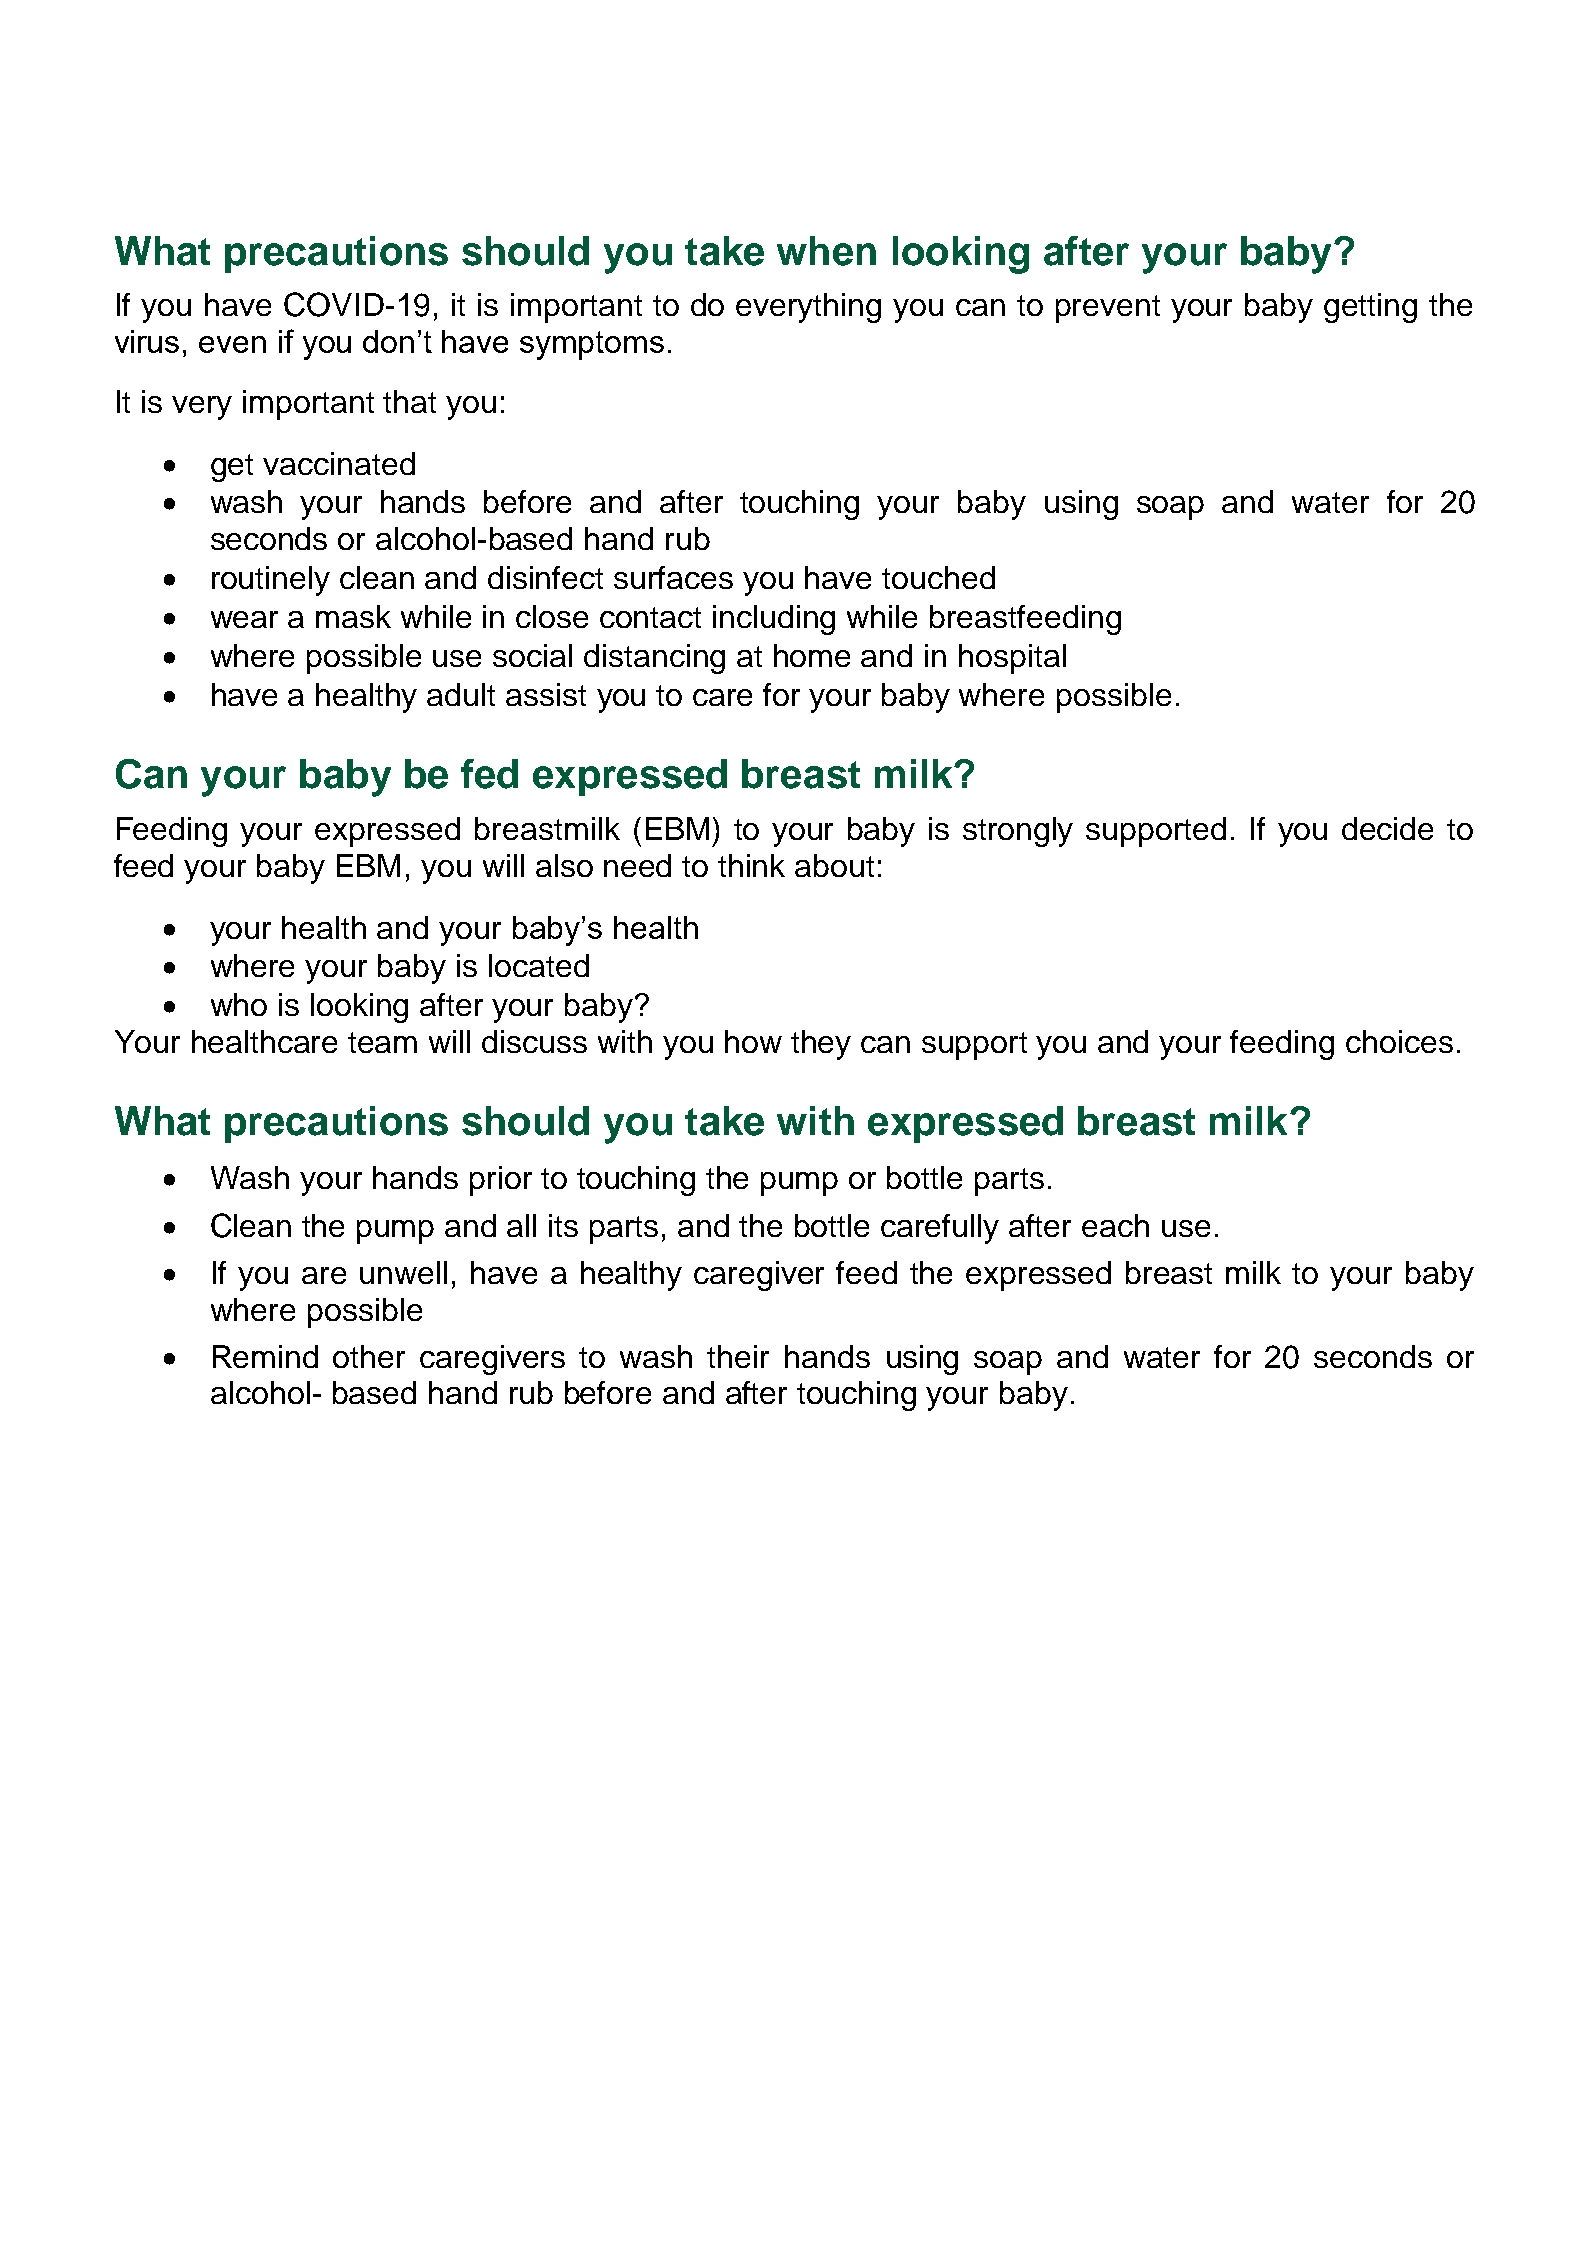 This screenshot has width=1589, height=2247. I want to click on think, so click(751, 865).
